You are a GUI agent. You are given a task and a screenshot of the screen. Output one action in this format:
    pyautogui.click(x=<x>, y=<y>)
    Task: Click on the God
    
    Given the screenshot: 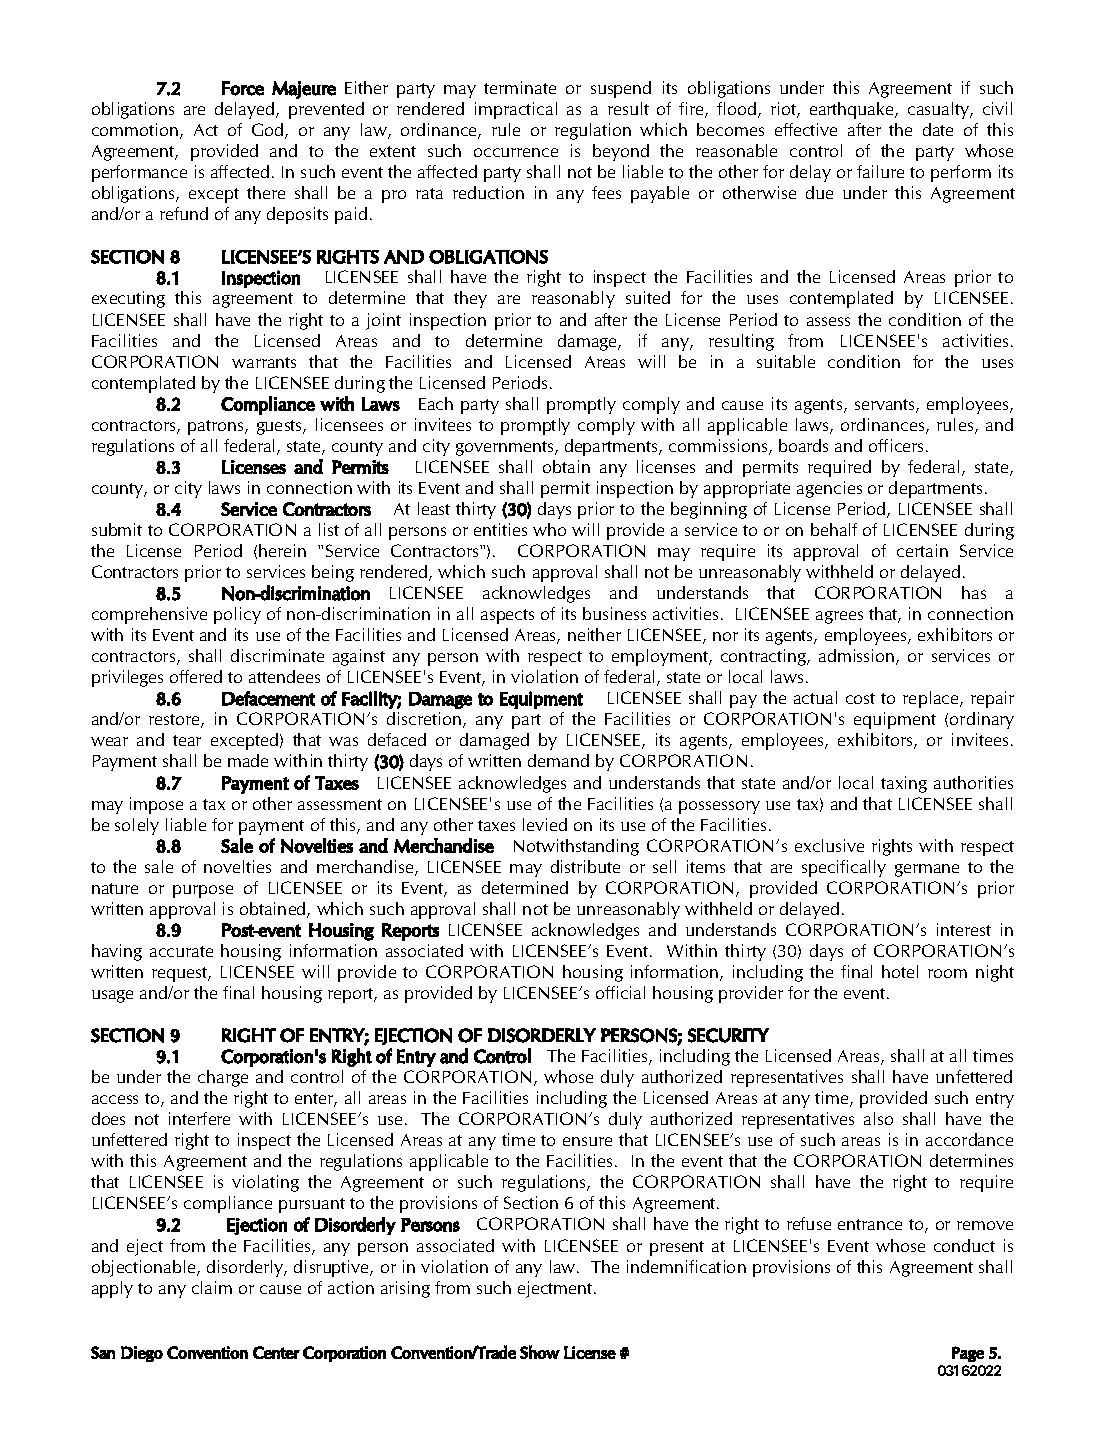 What is the action you would take?
    pyautogui.click(x=269, y=131)
